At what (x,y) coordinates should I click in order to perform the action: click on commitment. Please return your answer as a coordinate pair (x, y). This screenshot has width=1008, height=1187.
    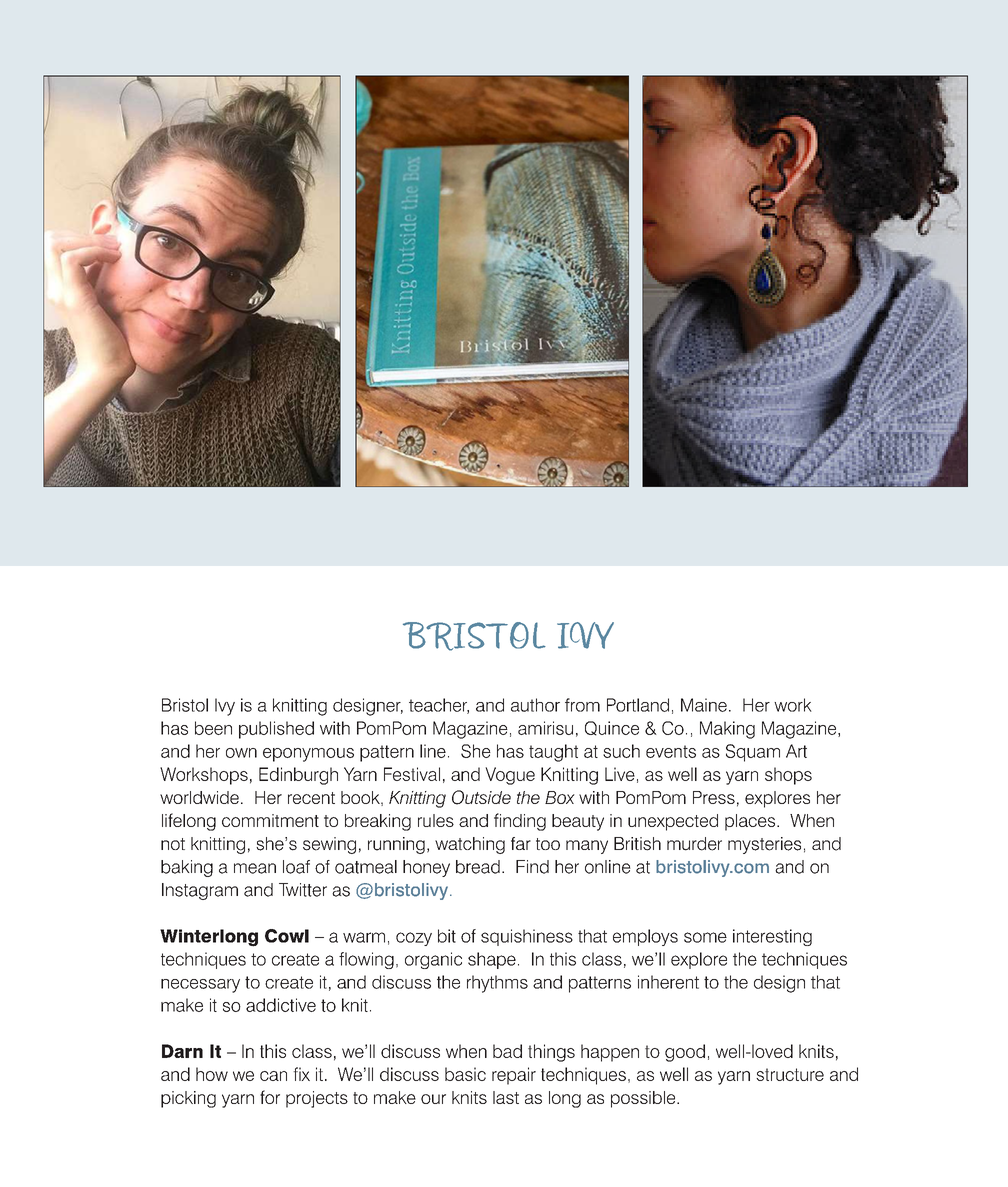
    Looking at the image, I should click on (270, 820).
